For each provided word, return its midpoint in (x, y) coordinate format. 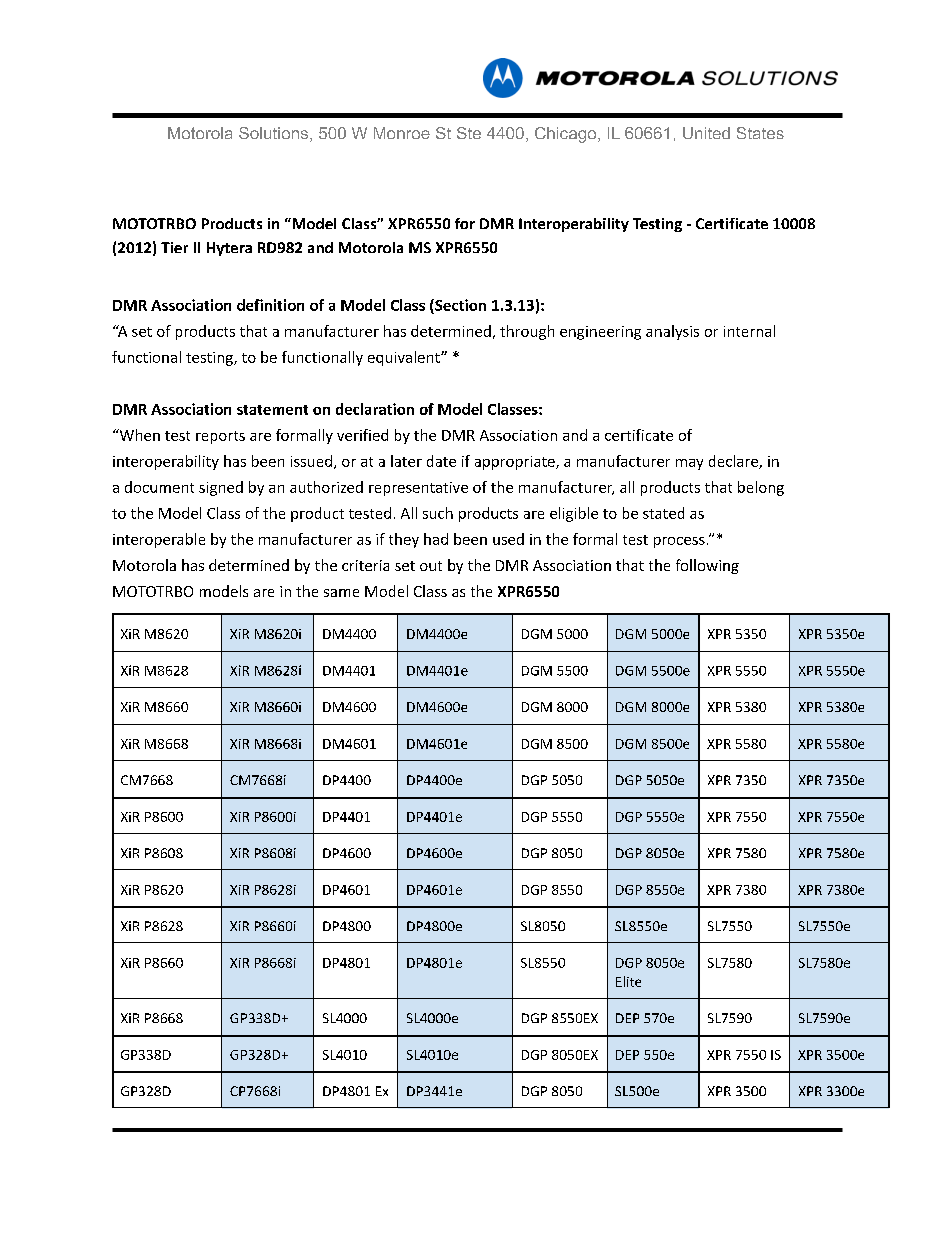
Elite (628, 981)
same (341, 593)
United (706, 133)
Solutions (275, 134)
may (689, 464)
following (707, 566)
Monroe (402, 133)
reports (220, 437)
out (431, 566)
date (441, 461)
